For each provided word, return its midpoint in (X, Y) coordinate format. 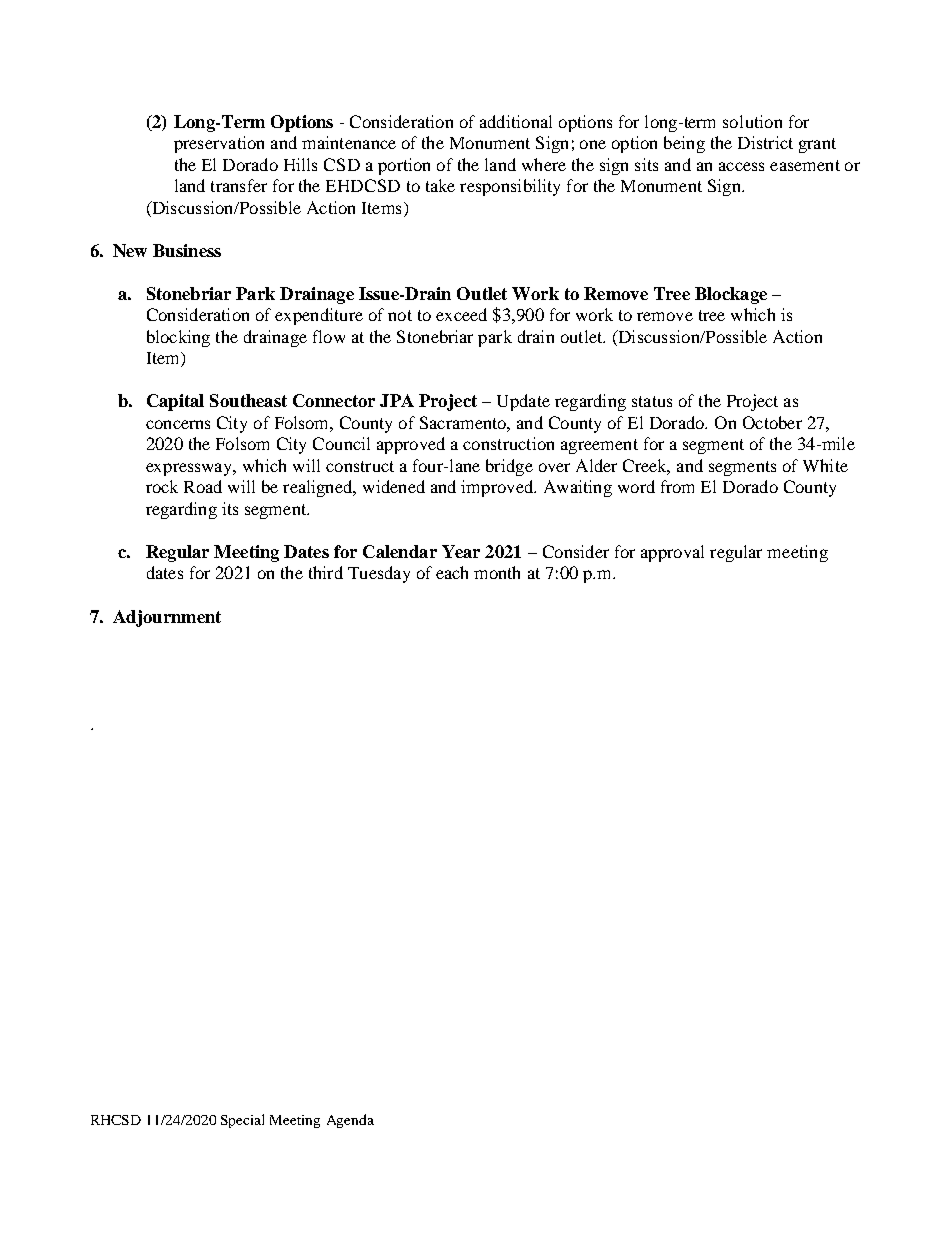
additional (516, 121)
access (741, 166)
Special (242, 1121)
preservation (219, 144)
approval (672, 553)
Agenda (350, 1121)
